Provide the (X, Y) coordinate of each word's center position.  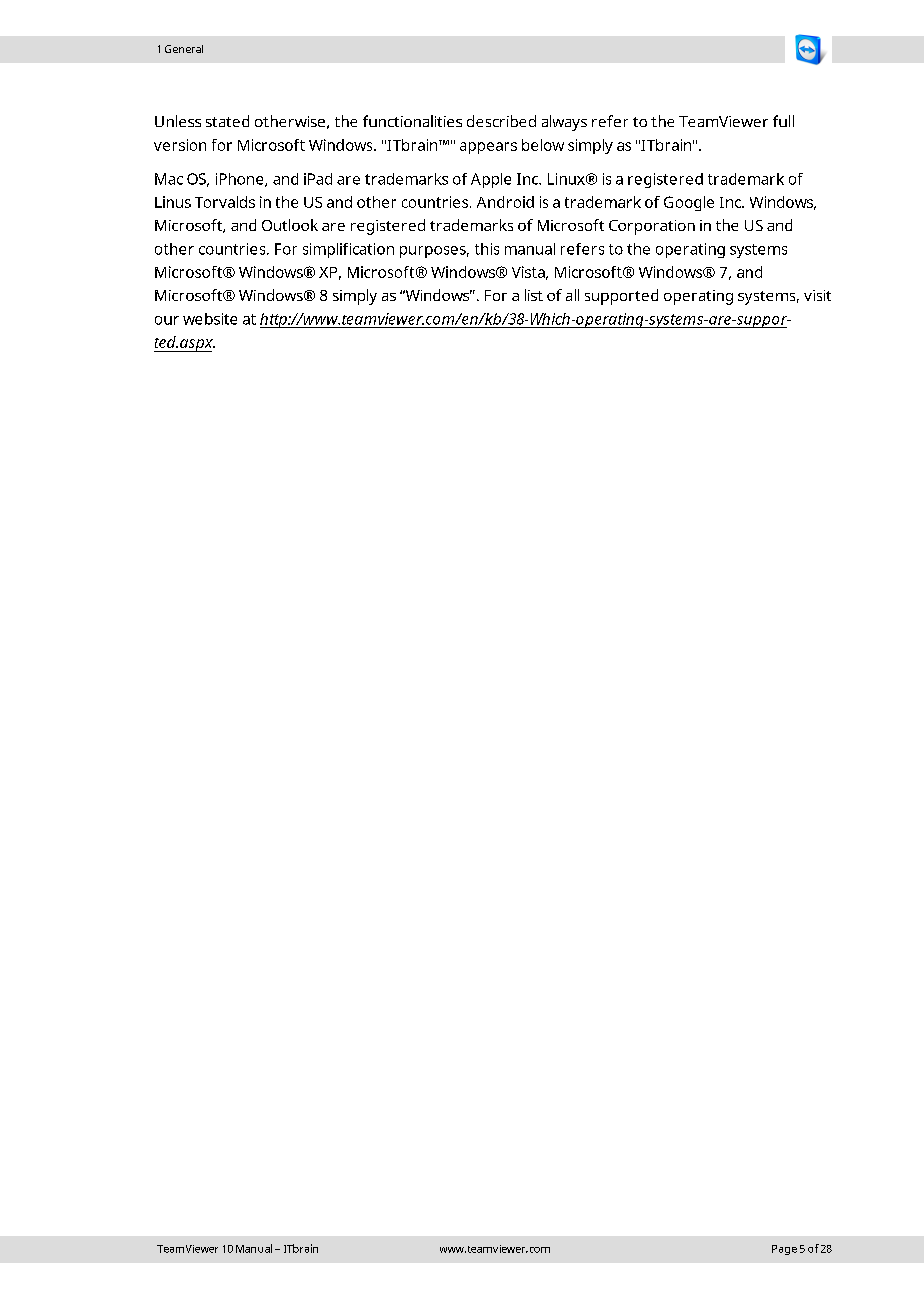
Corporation (652, 227)
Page (784, 1250)
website (210, 319)
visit (817, 295)
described (501, 121)
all (572, 295)
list (534, 295)
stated (227, 121)
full (783, 121)
